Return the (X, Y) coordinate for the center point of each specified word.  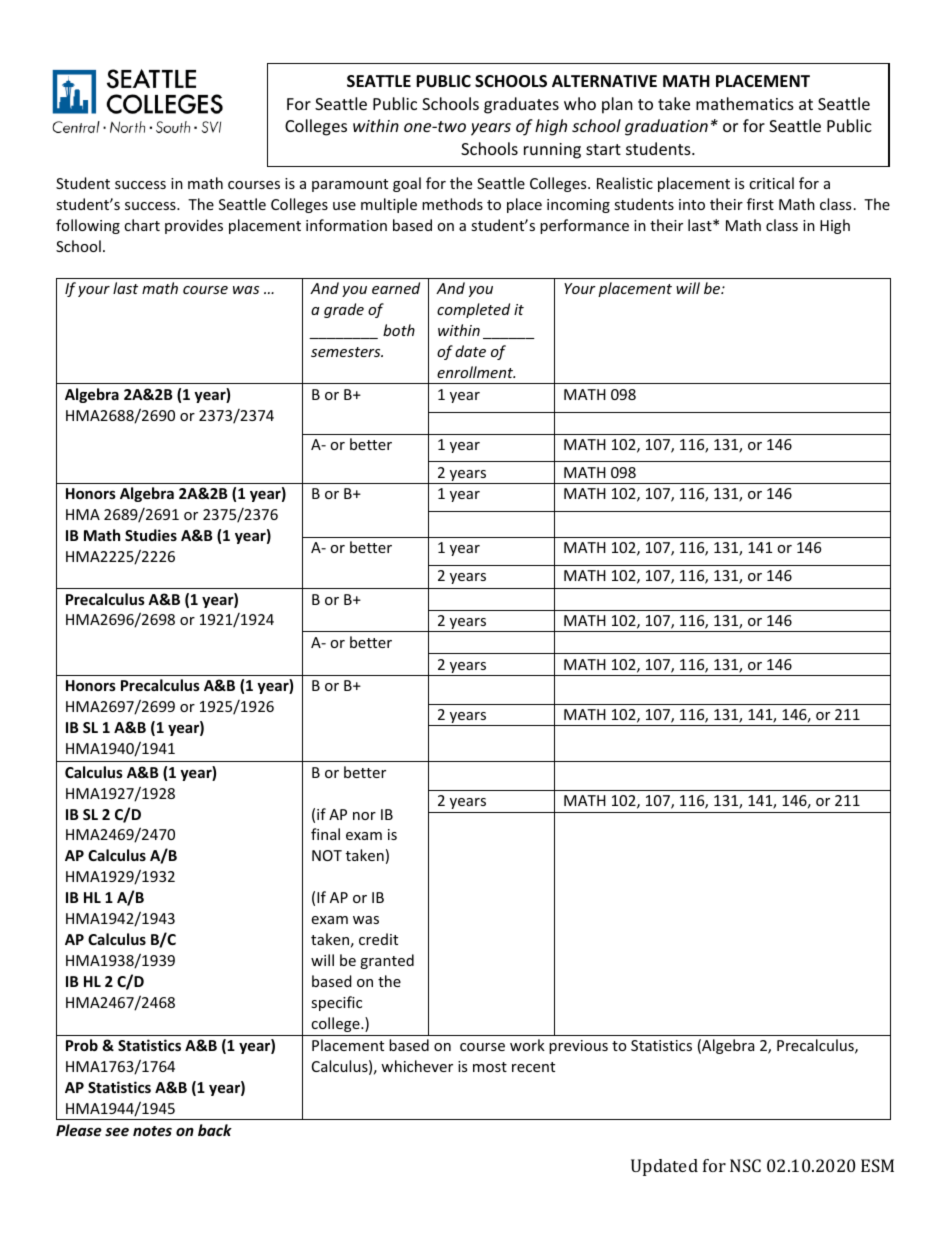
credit (378, 939)
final (325, 834)
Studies (151, 535)
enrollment (476, 372)
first (760, 204)
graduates (521, 105)
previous (578, 1047)
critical (771, 183)
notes (152, 1131)
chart (142, 225)
